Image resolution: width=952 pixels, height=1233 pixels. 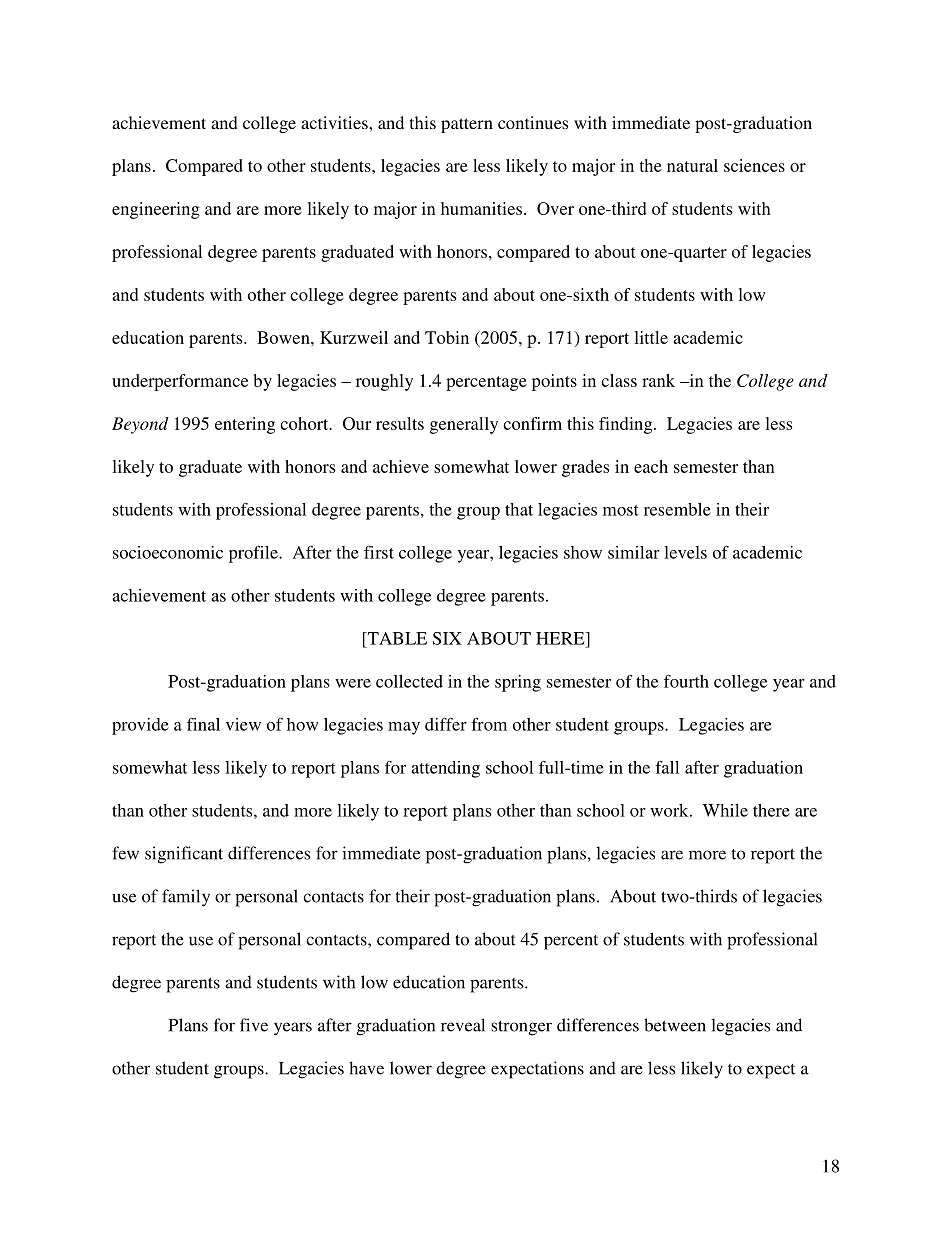 I want to click on five, so click(x=254, y=1025).
